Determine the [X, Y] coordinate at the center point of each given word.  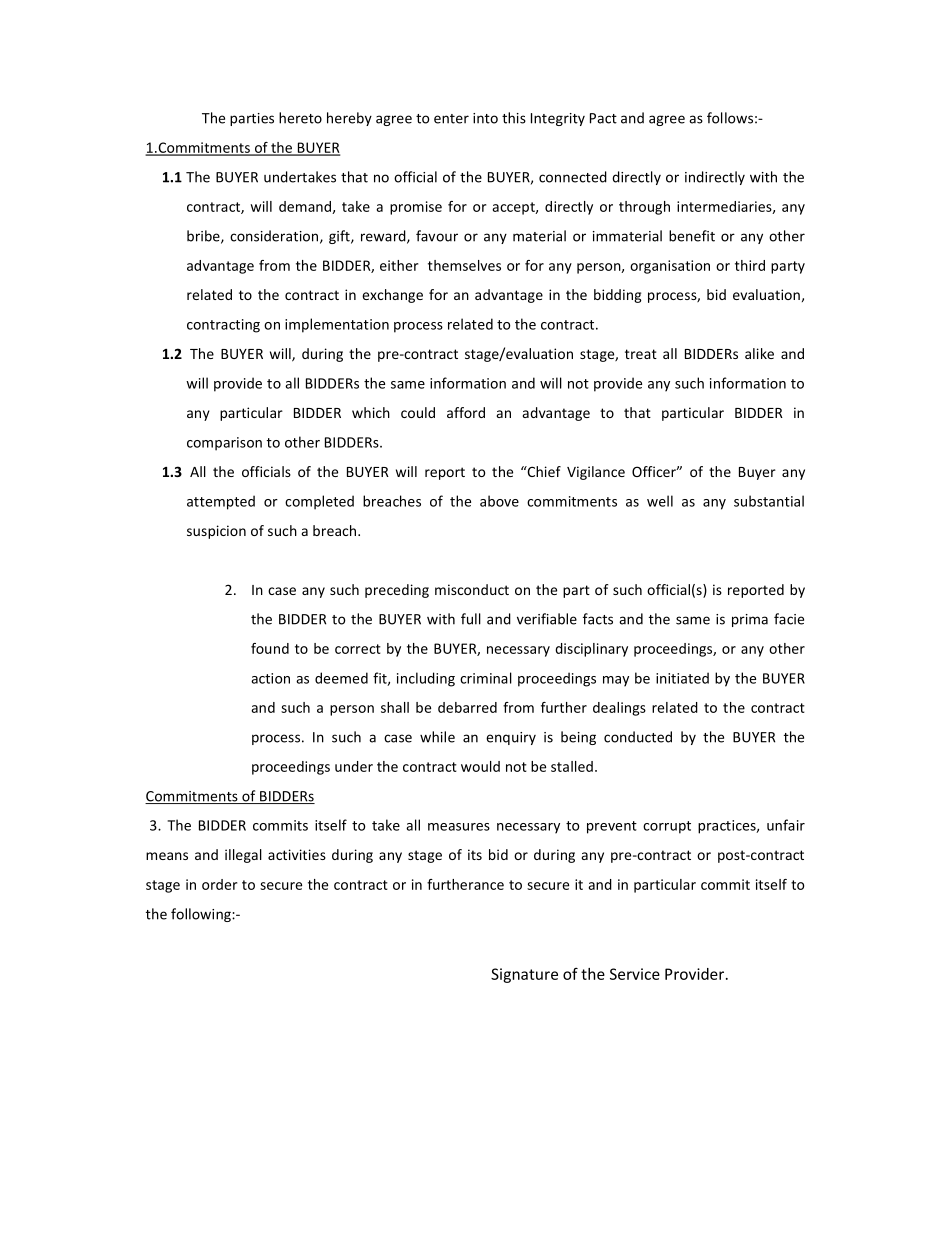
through [644, 208]
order [219, 884]
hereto [300, 118]
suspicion [216, 532]
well [660, 501]
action [270, 678]
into [485, 118]
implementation [337, 325]
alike [759, 353]
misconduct [472, 589]
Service [635, 974]
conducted [638, 737]
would [480, 766]
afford [466, 412]
